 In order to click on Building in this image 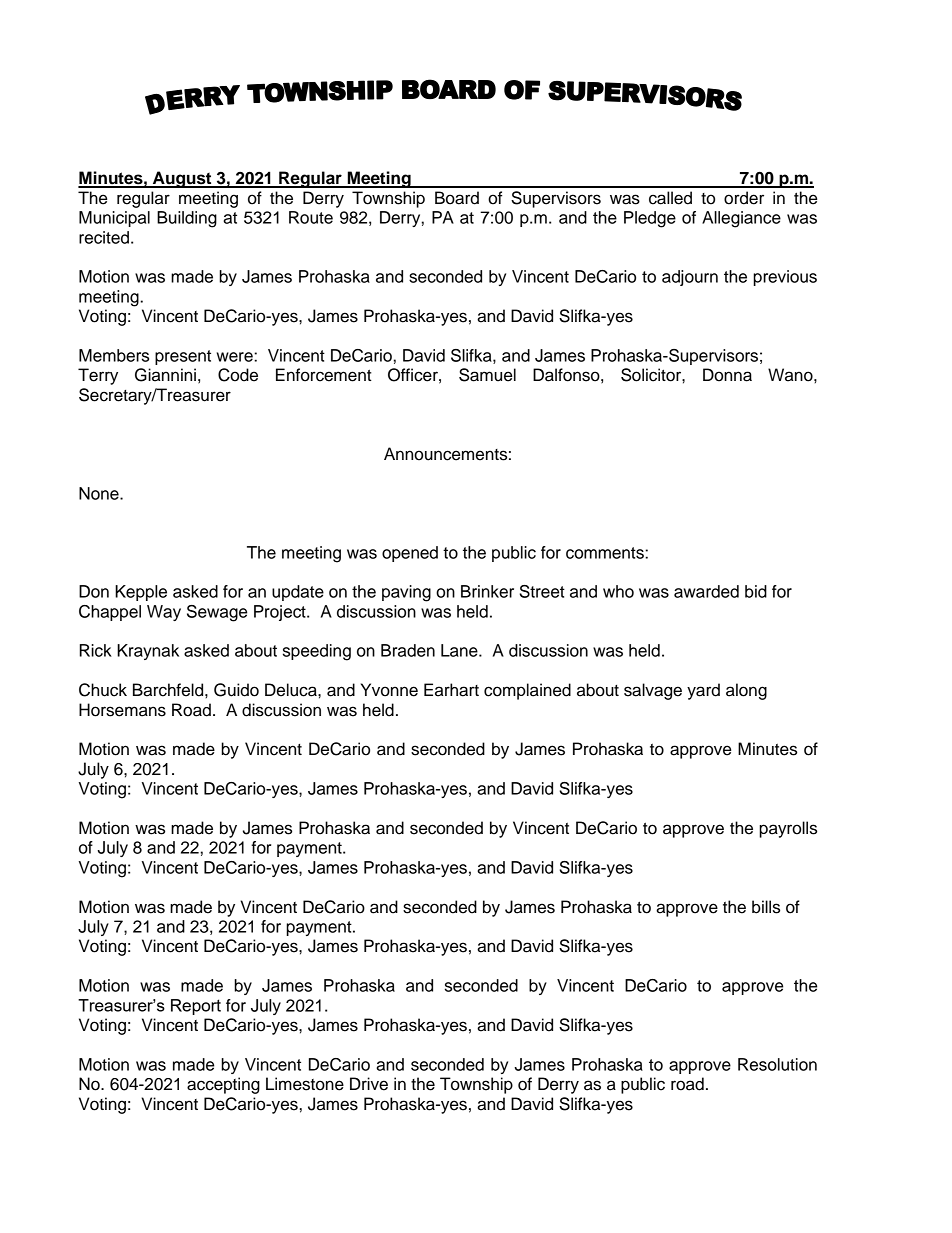, I will do `click(187, 219)`.
